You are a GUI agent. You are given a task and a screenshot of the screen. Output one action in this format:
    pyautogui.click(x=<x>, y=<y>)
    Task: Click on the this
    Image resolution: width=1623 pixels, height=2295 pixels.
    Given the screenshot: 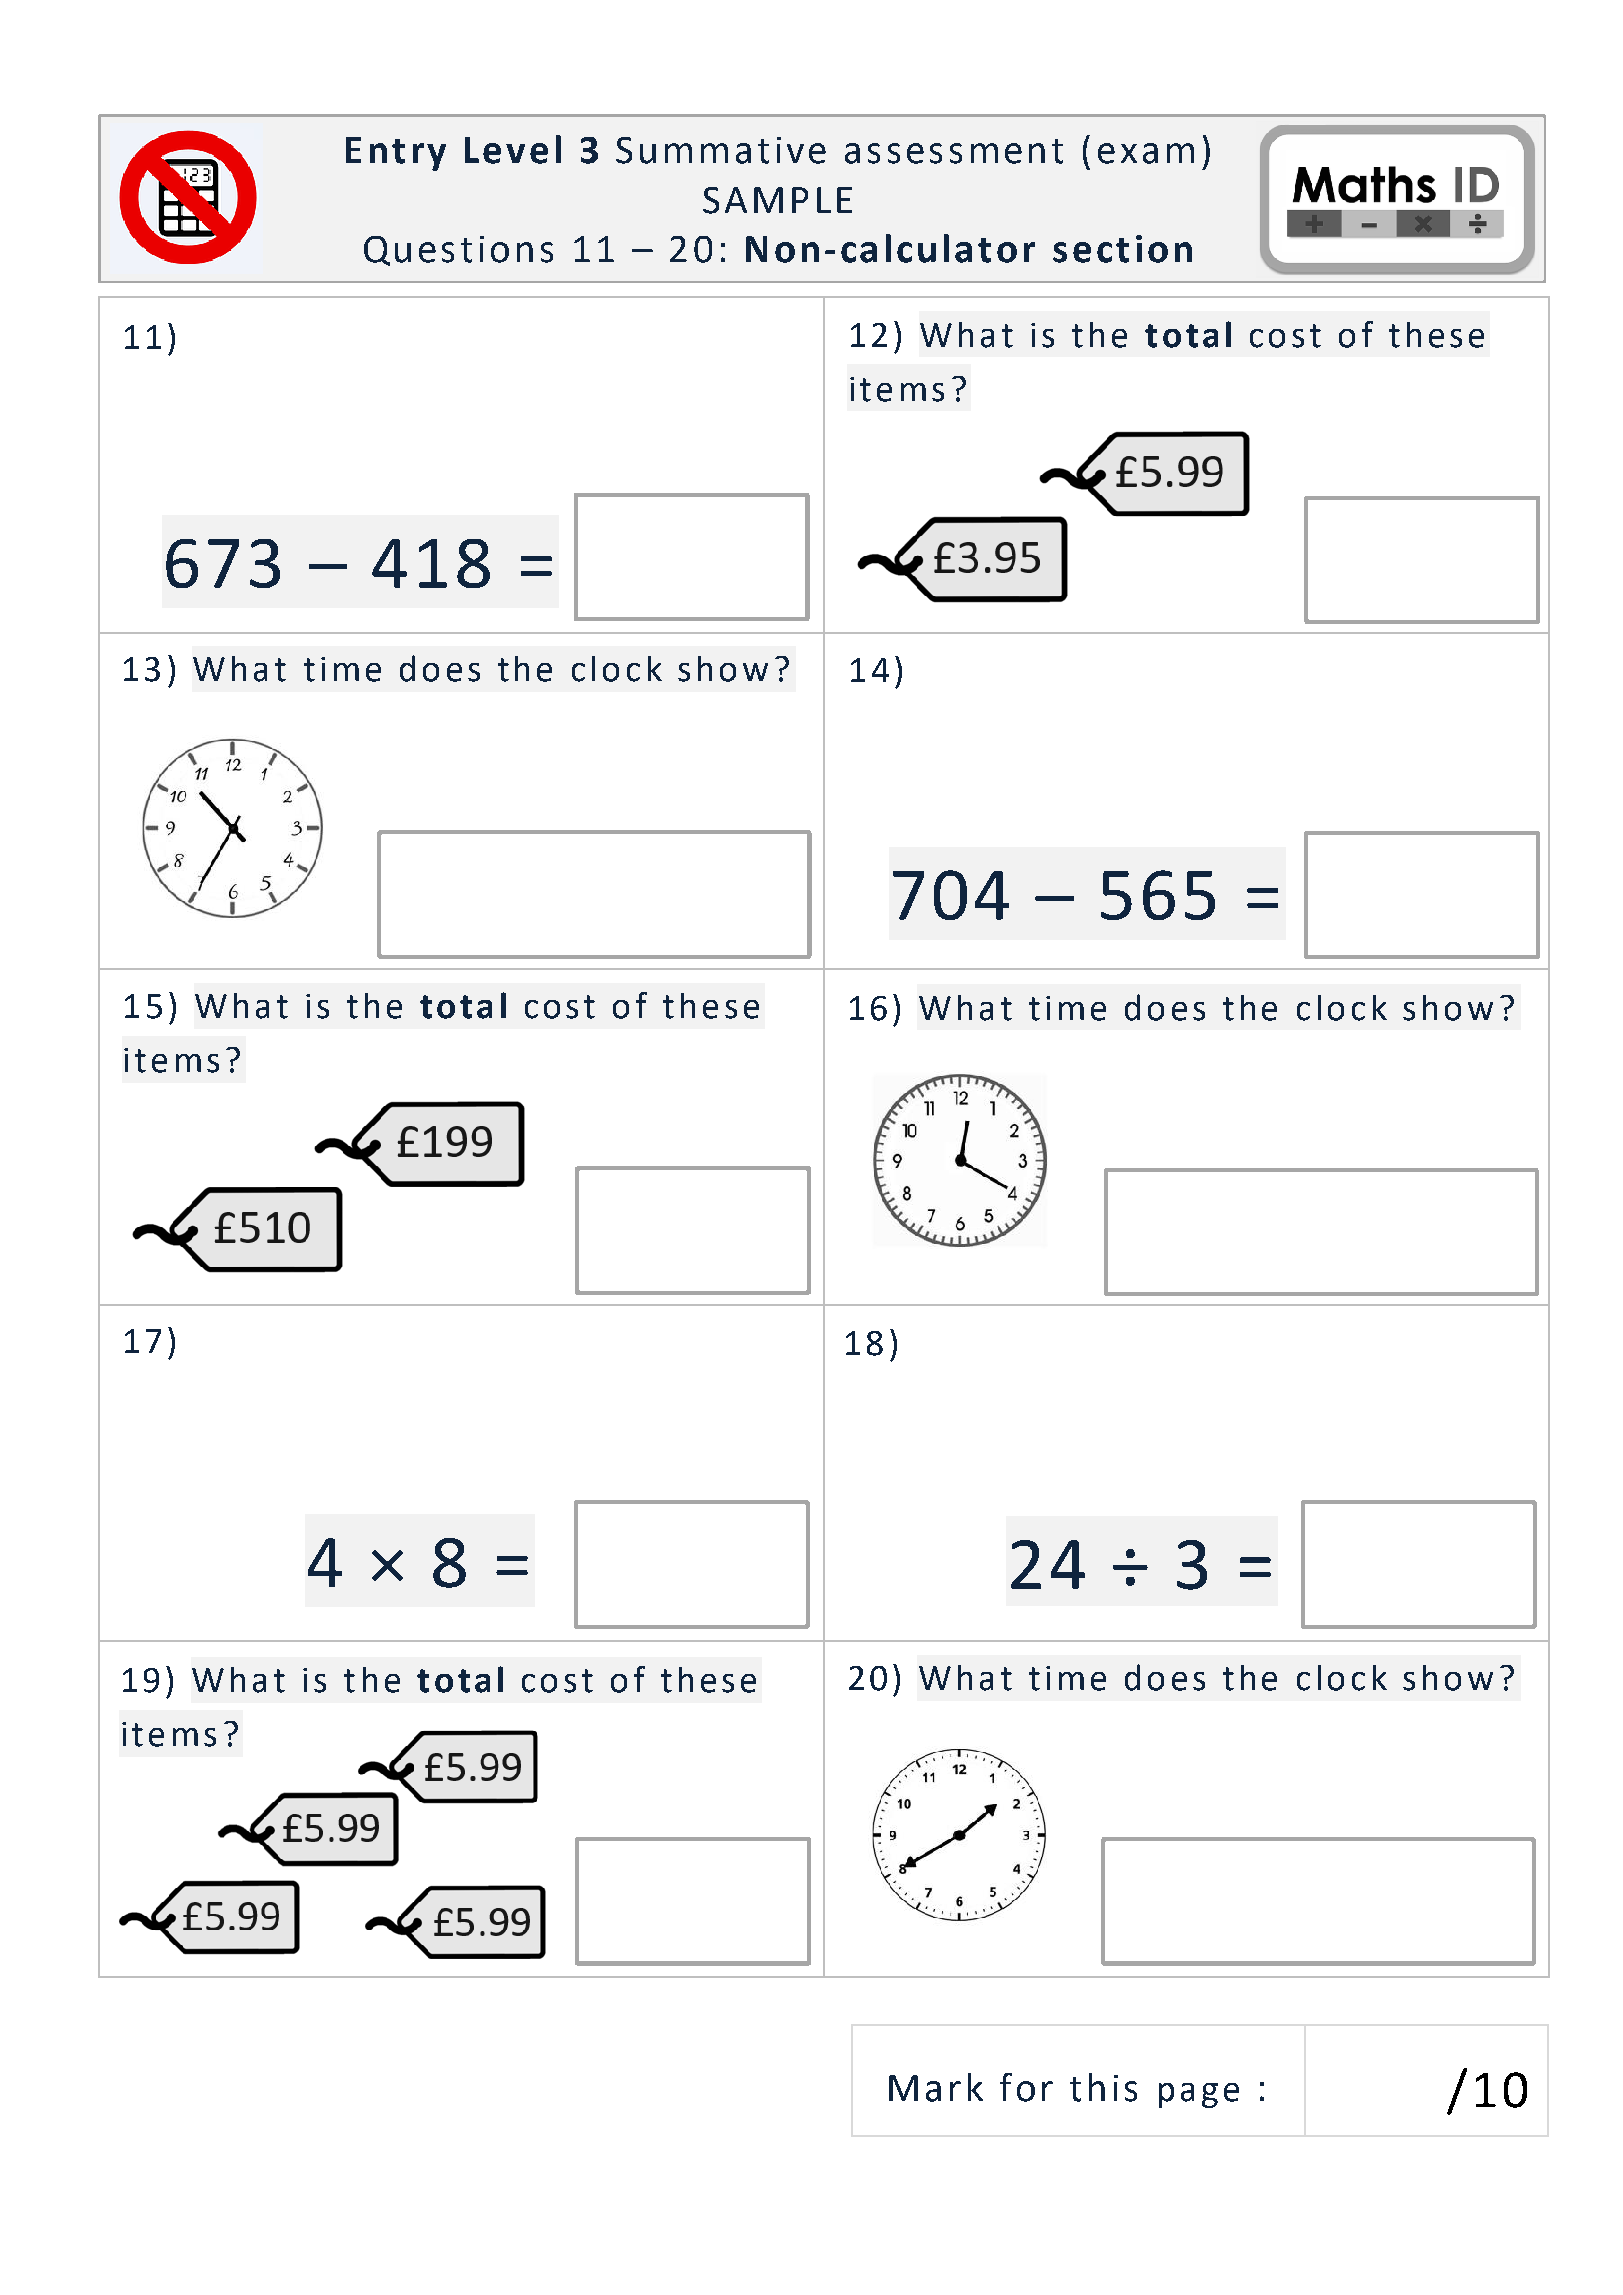 What is the action you would take?
    pyautogui.click(x=1103, y=2087)
